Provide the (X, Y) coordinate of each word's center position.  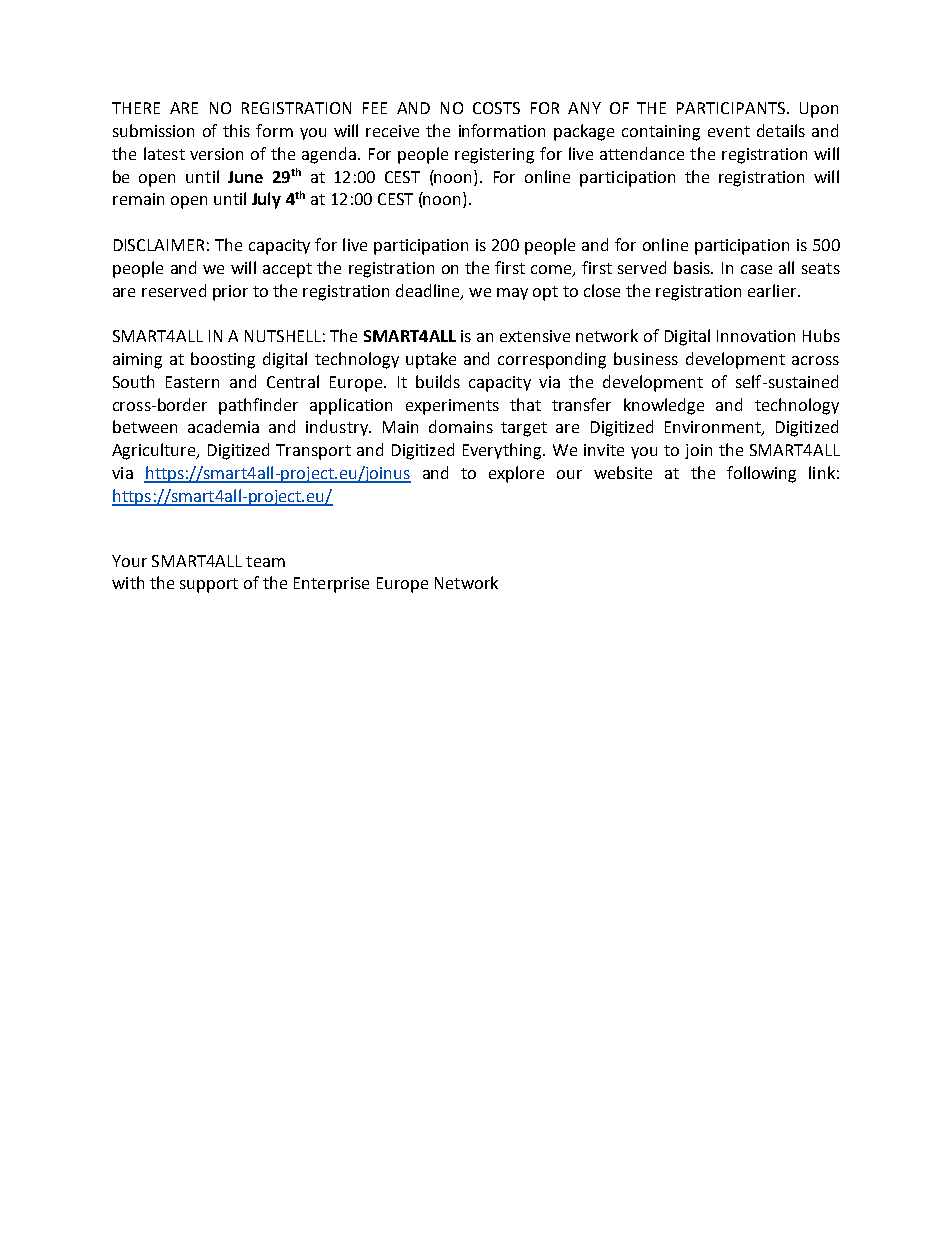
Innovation (756, 336)
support (209, 585)
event (729, 131)
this (236, 130)
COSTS (496, 108)
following (761, 474)
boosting (223, 360)
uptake (431, 360)
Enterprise (331, 585)
